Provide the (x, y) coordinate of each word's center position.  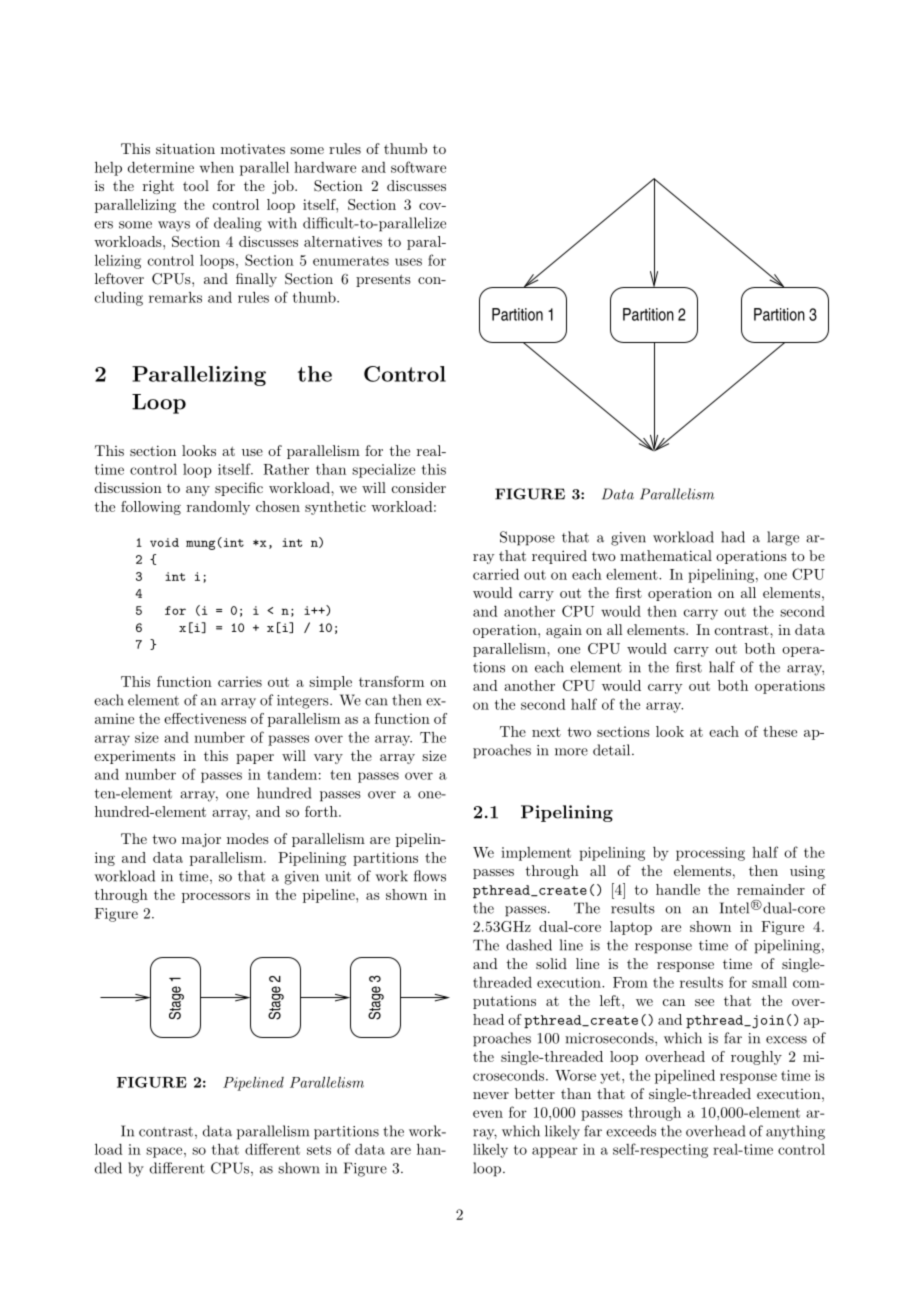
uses (408, 262)
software (418, 167)
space (165, 1152)
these (780, 731)
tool (196, 185)
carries (240, 681)
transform (391, 681)
